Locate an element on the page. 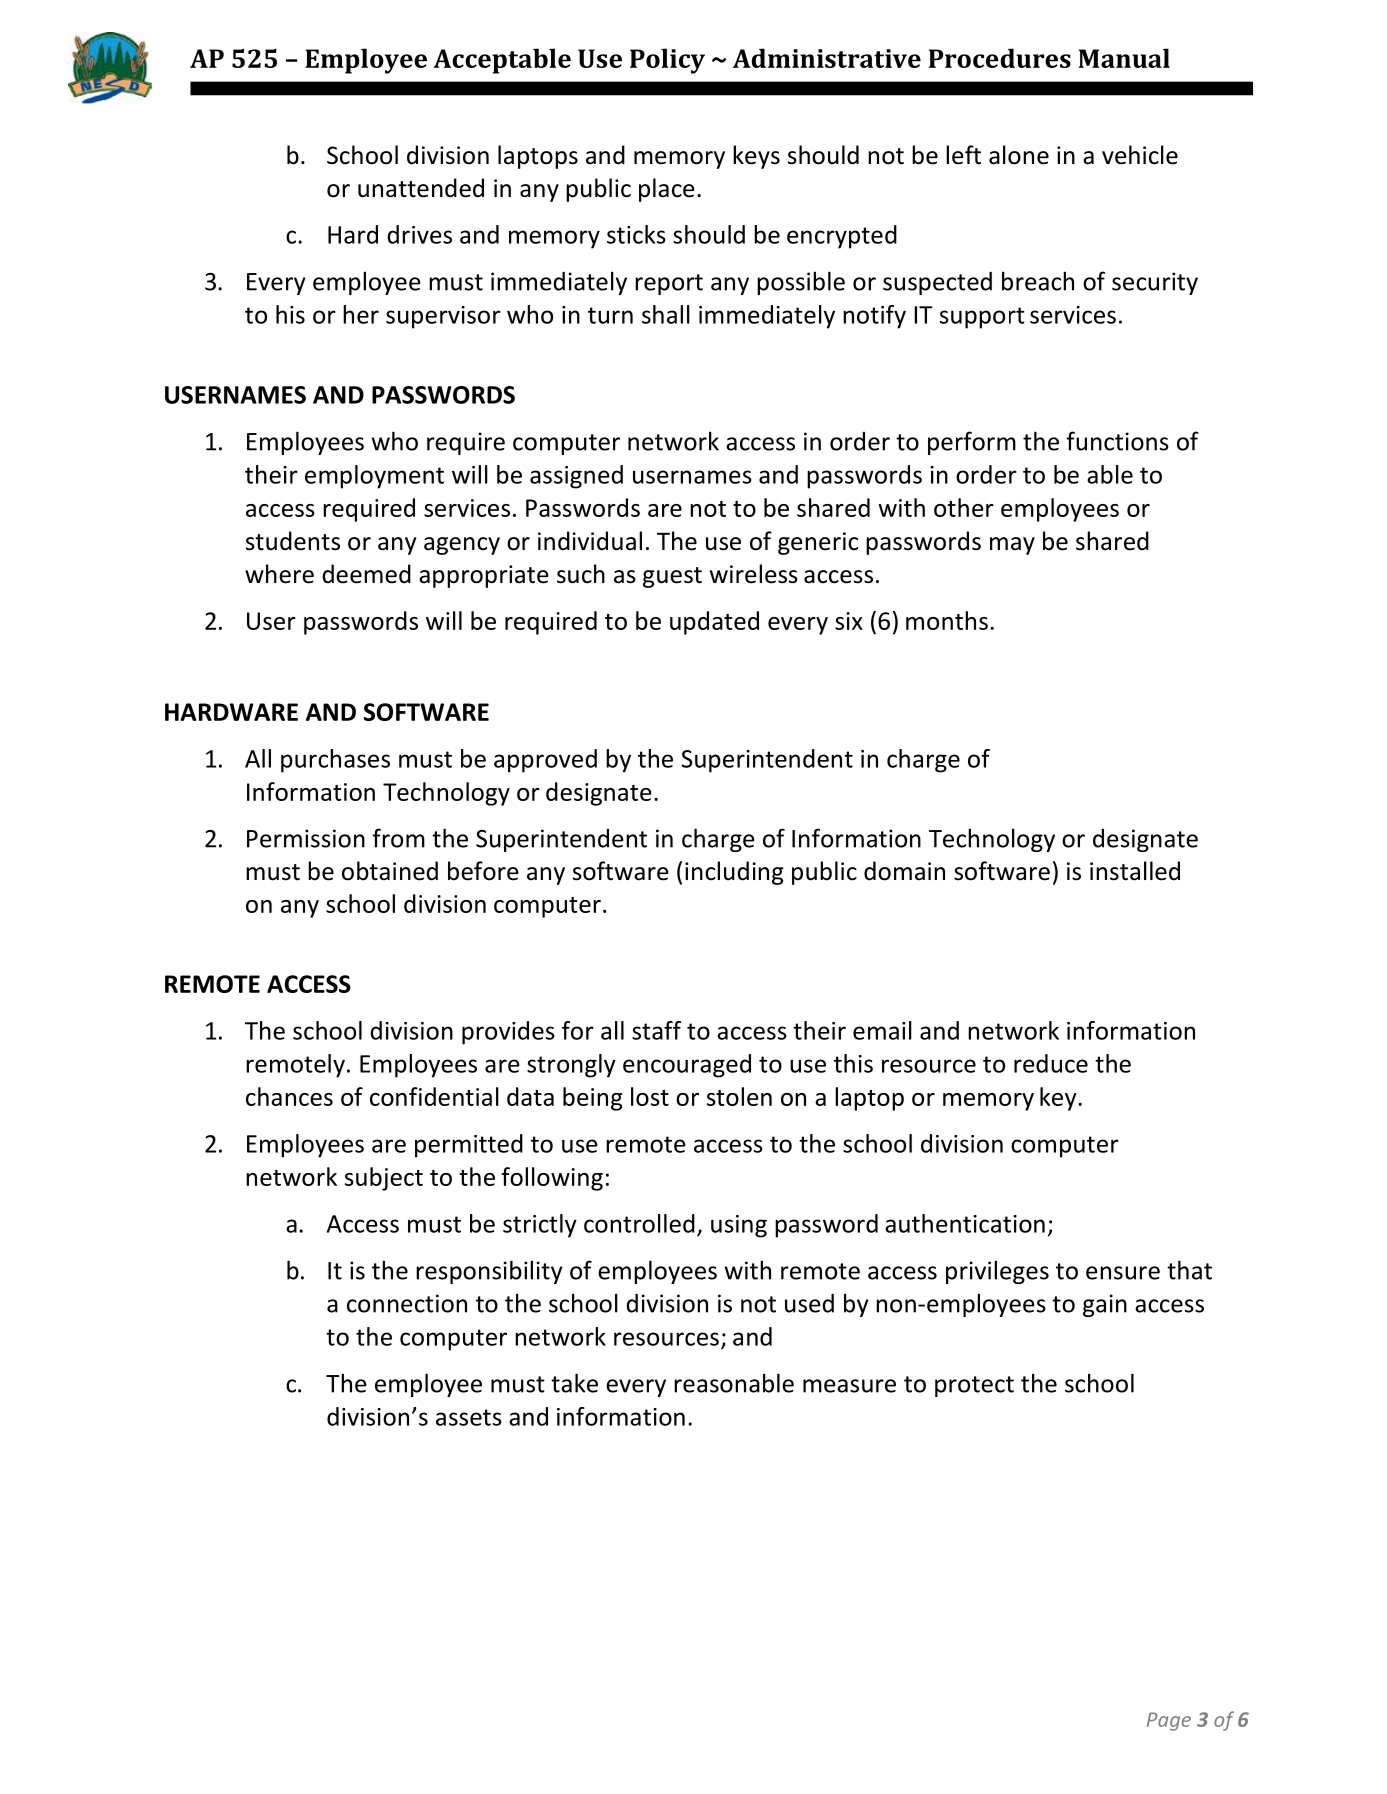 This document has height=1794, width=1387. Manual is located at coordinates (1124, 58).
